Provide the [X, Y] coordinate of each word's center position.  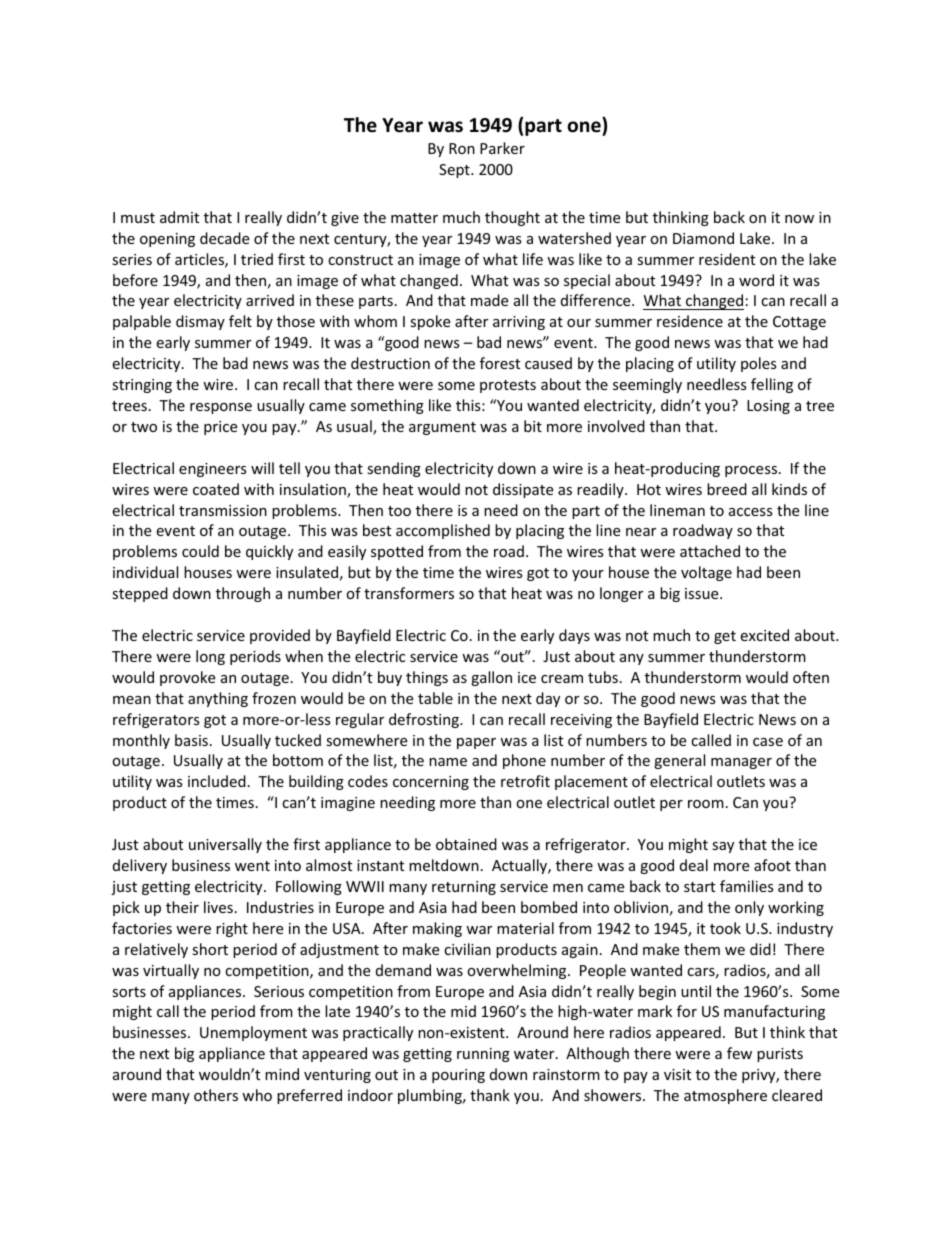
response [221, 408]
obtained [466, 844]
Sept [455, 171]
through [243, 594]
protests [508, 386]
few [739, 1053]
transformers [409, 593]
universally [225, 845]
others [216, 1095]
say [723, 847]
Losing [768, 407]
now [799, 219]
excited [764, 635]
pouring [458, 1076]
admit [179, 217]
